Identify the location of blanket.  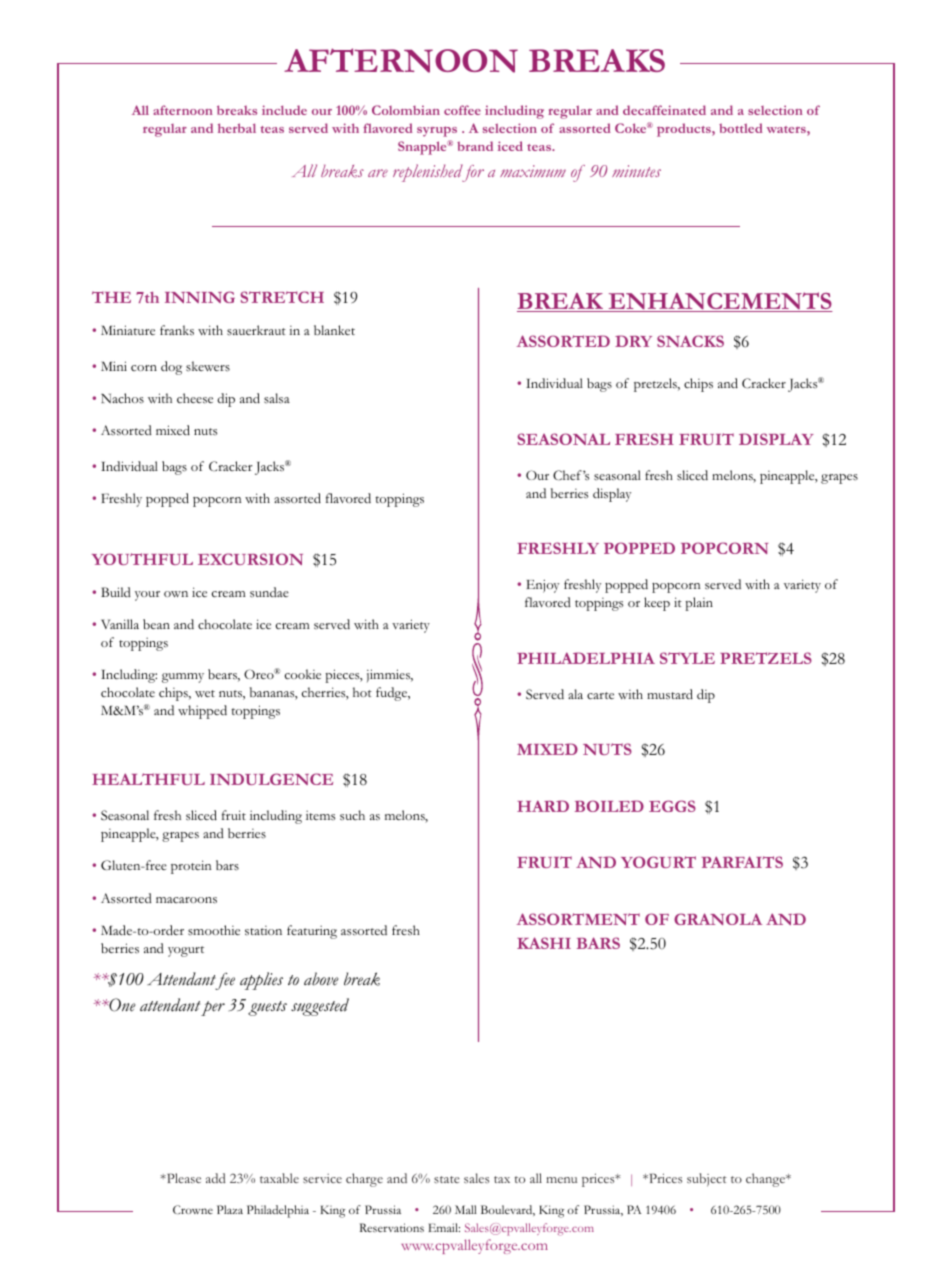
(334, 330).
